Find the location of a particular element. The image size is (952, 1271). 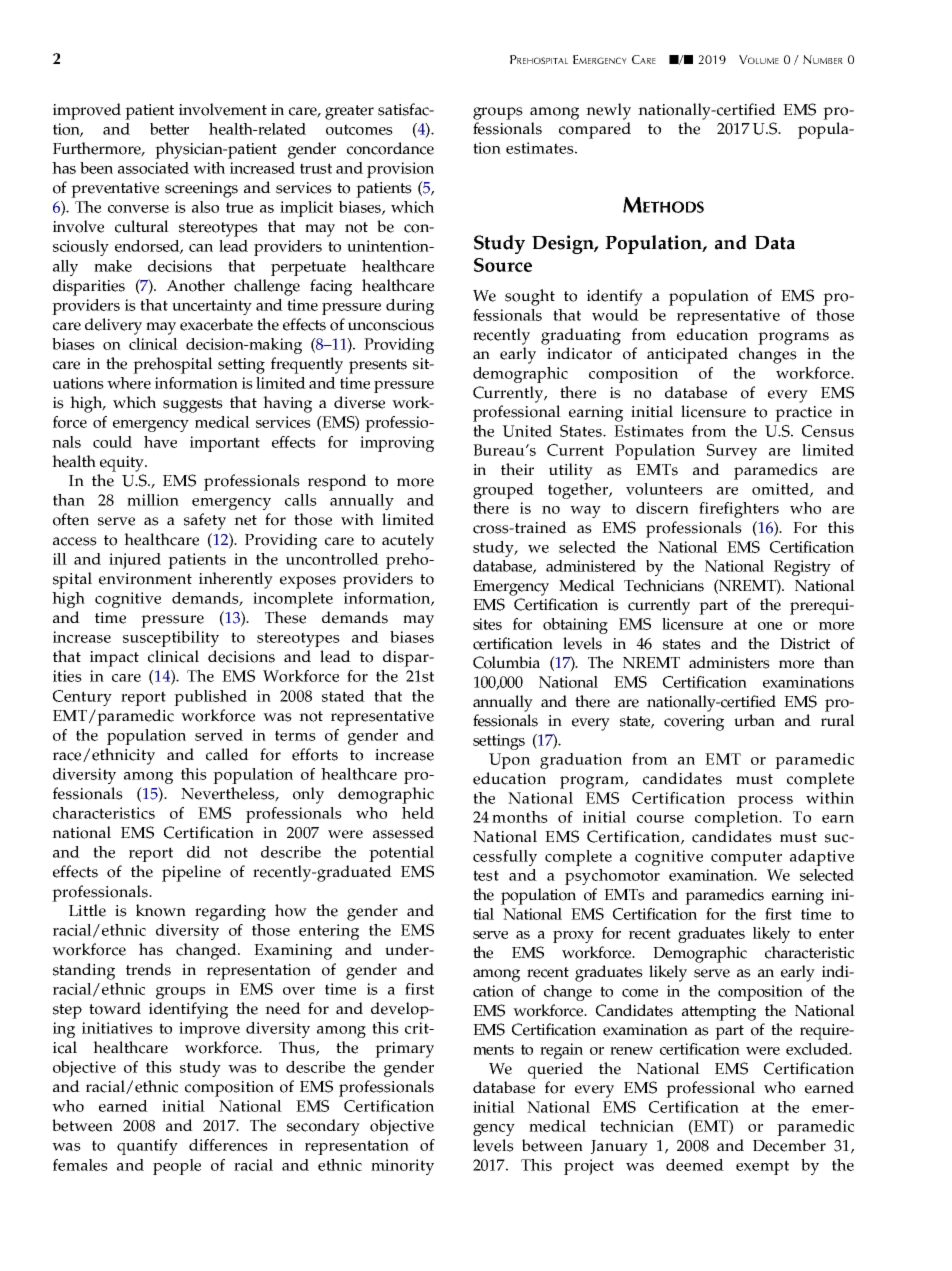

newly is located at coordinates (608, 111).
